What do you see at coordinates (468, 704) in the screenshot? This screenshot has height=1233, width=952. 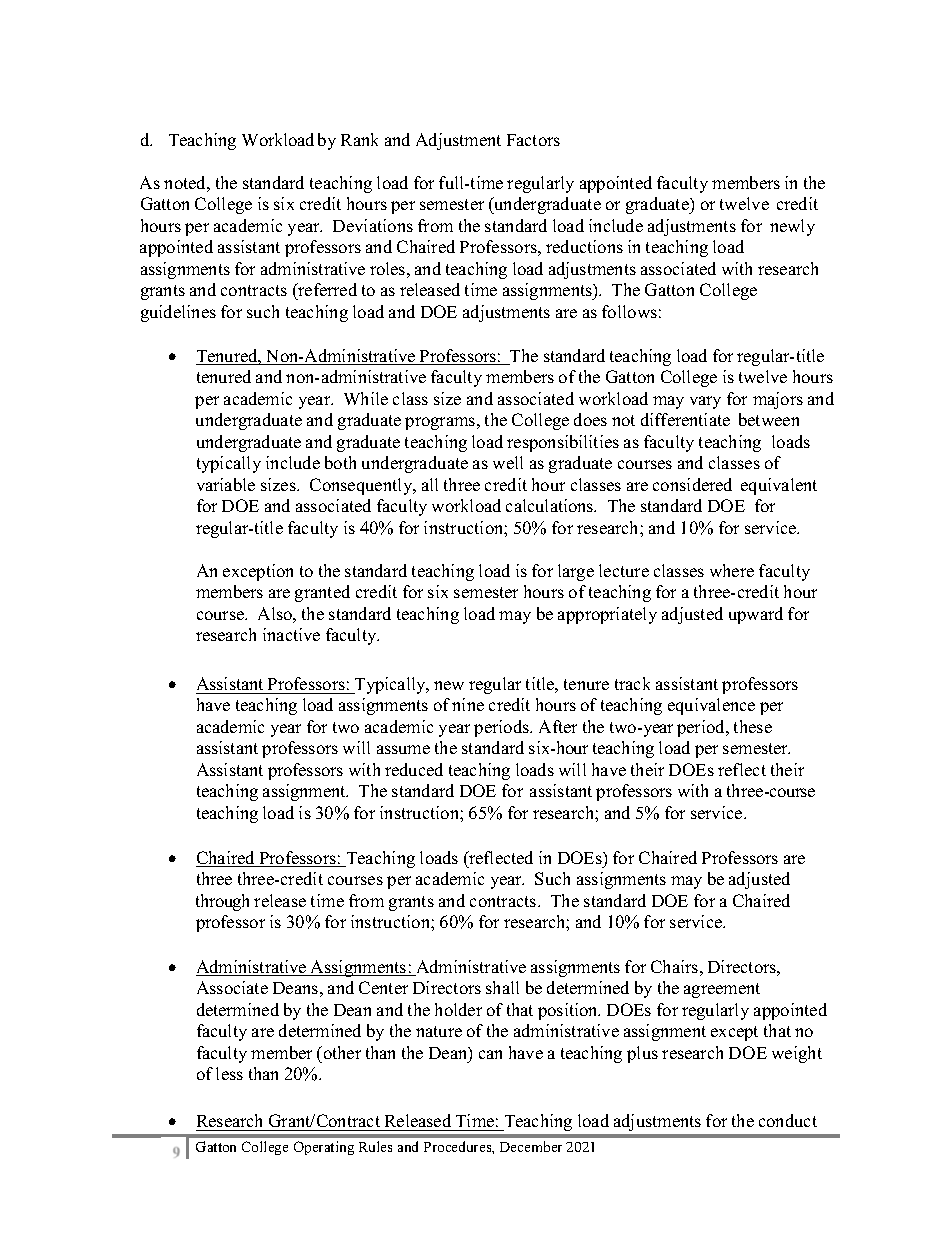 I see `nine` at bounding box center [468, 704].
